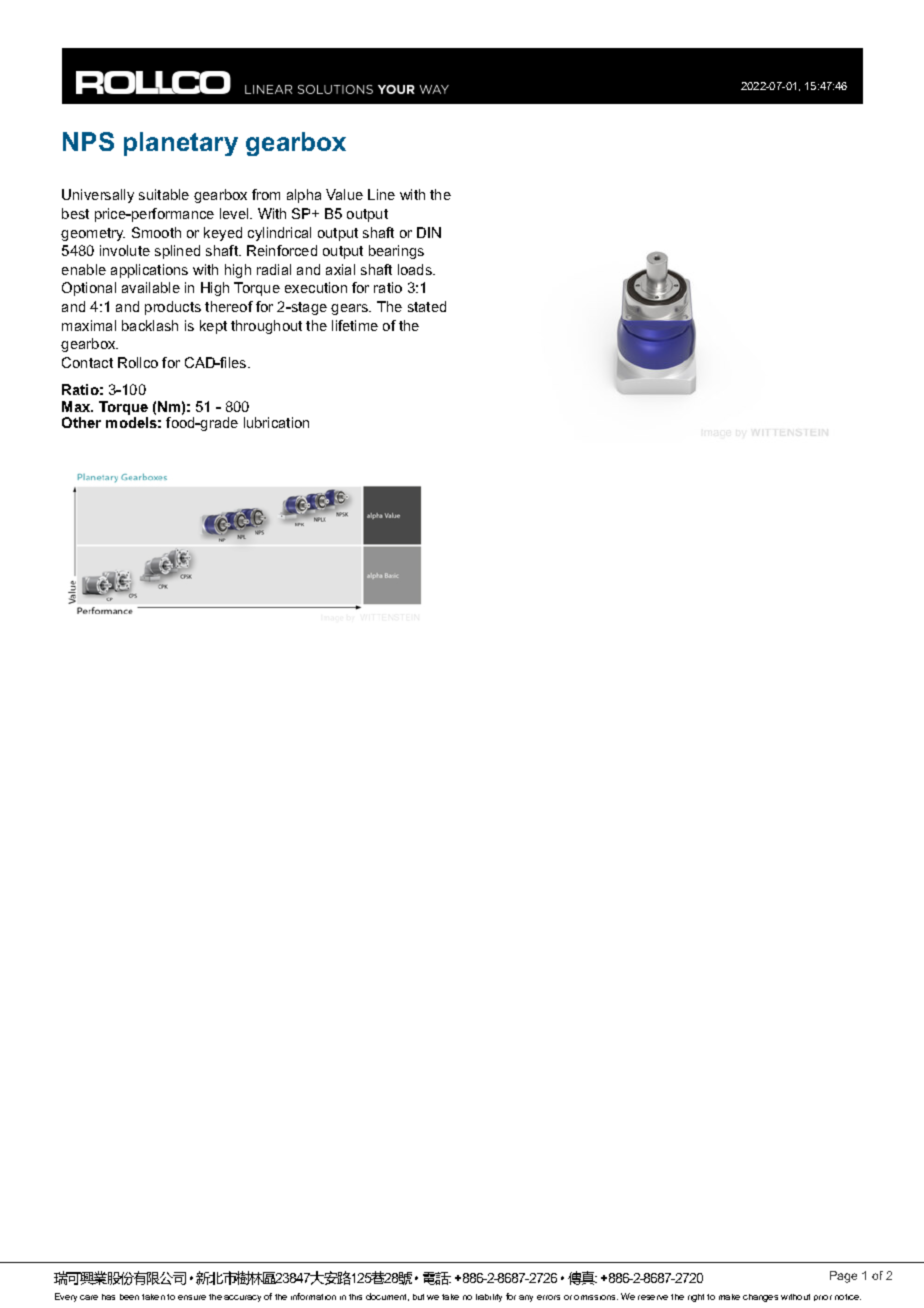 The image size is (924, 1308). Describe the element at coordinates (429, 232) in the page. I see `DIN` at that location.
